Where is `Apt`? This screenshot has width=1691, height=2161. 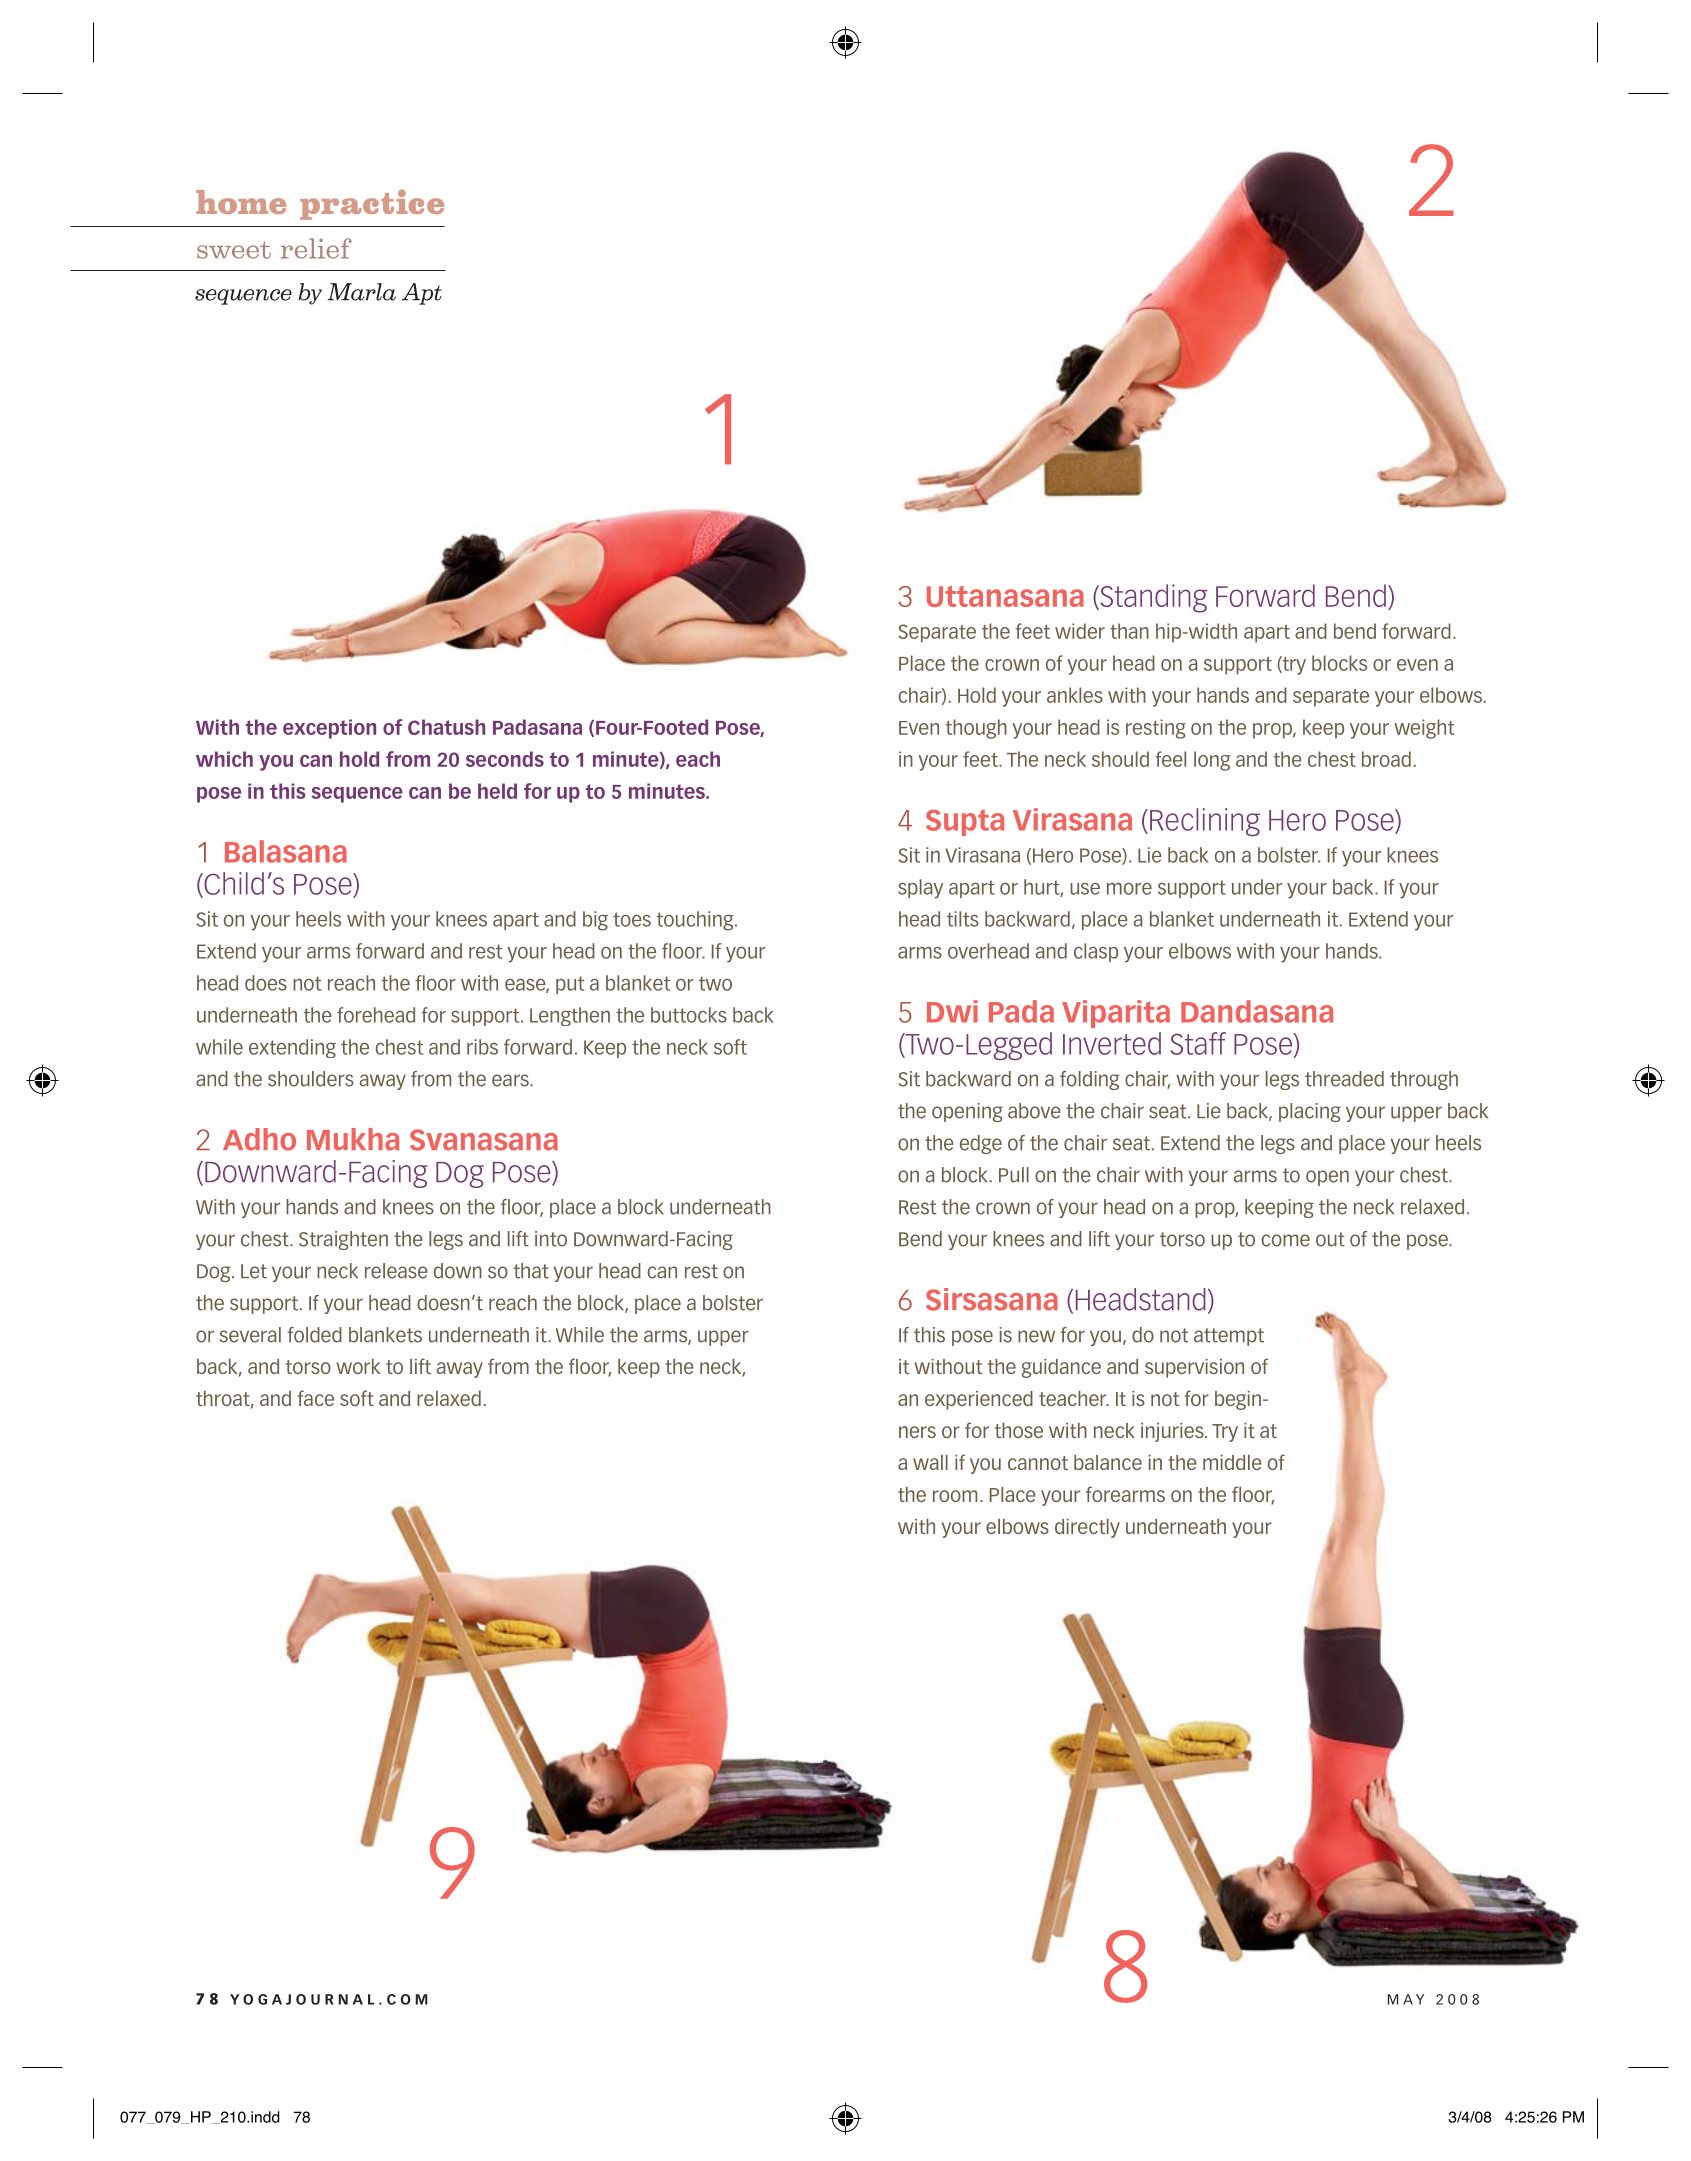
Apt is located at coordinates (422, 294).
